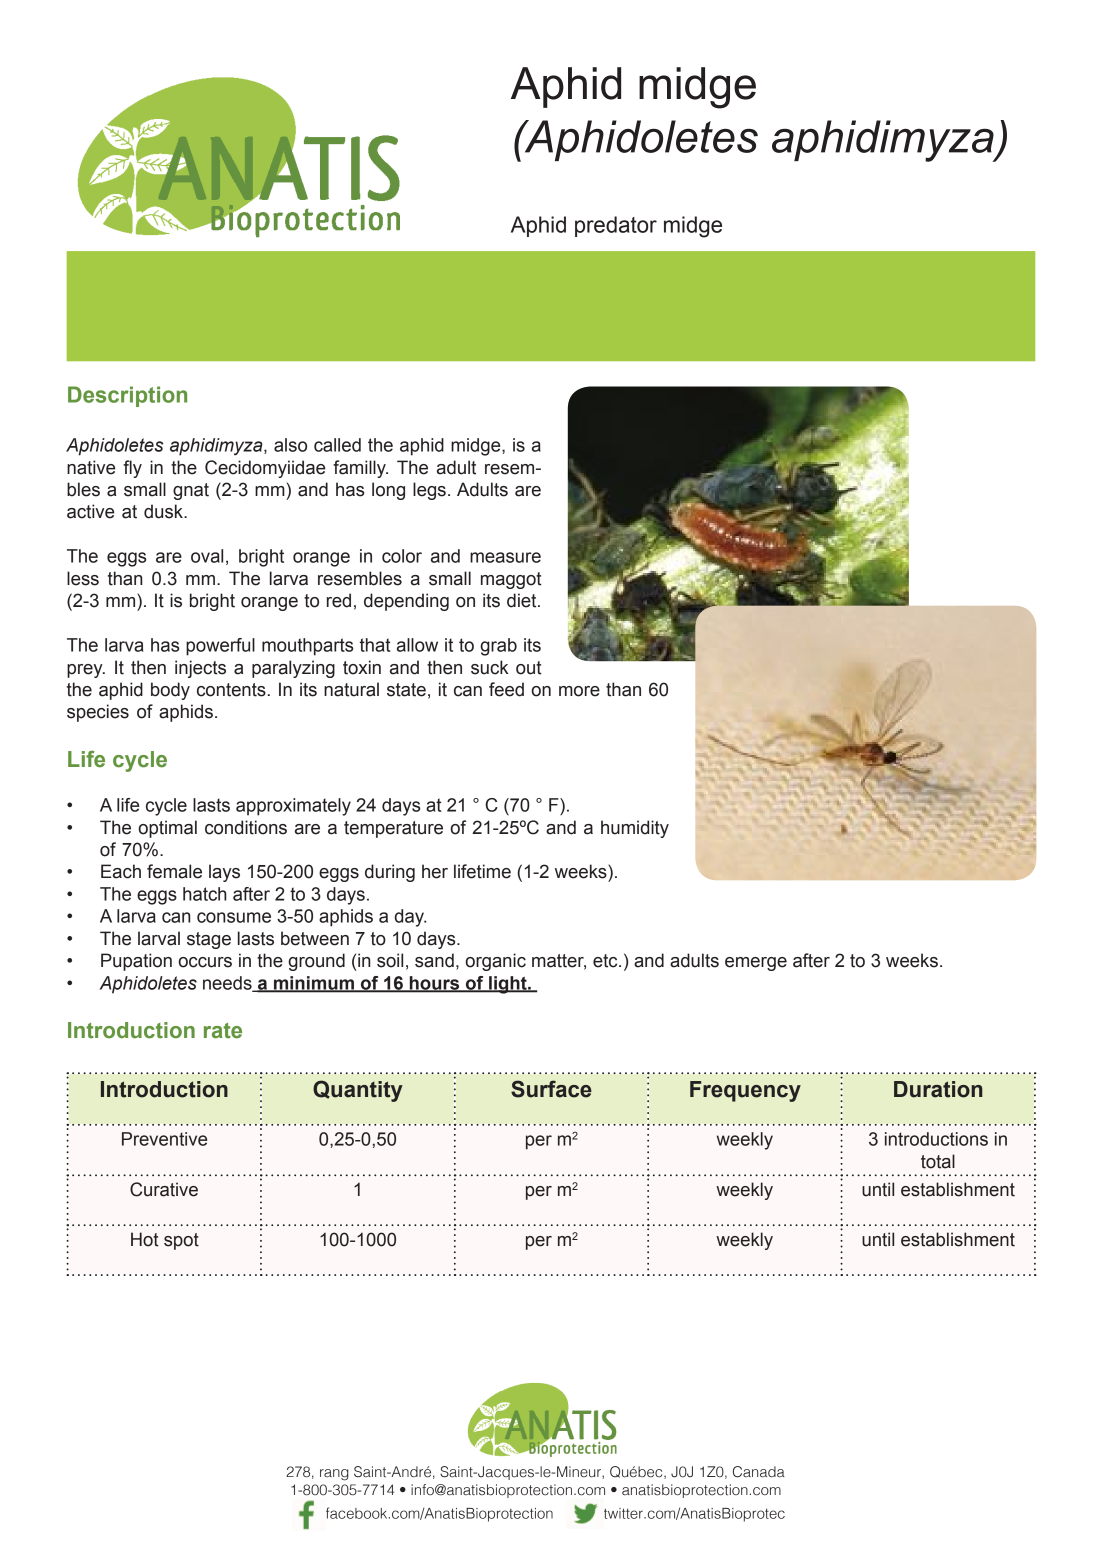  Describe the element at coordinates (579, 691) in the screenshot. I see `more` at that location.
